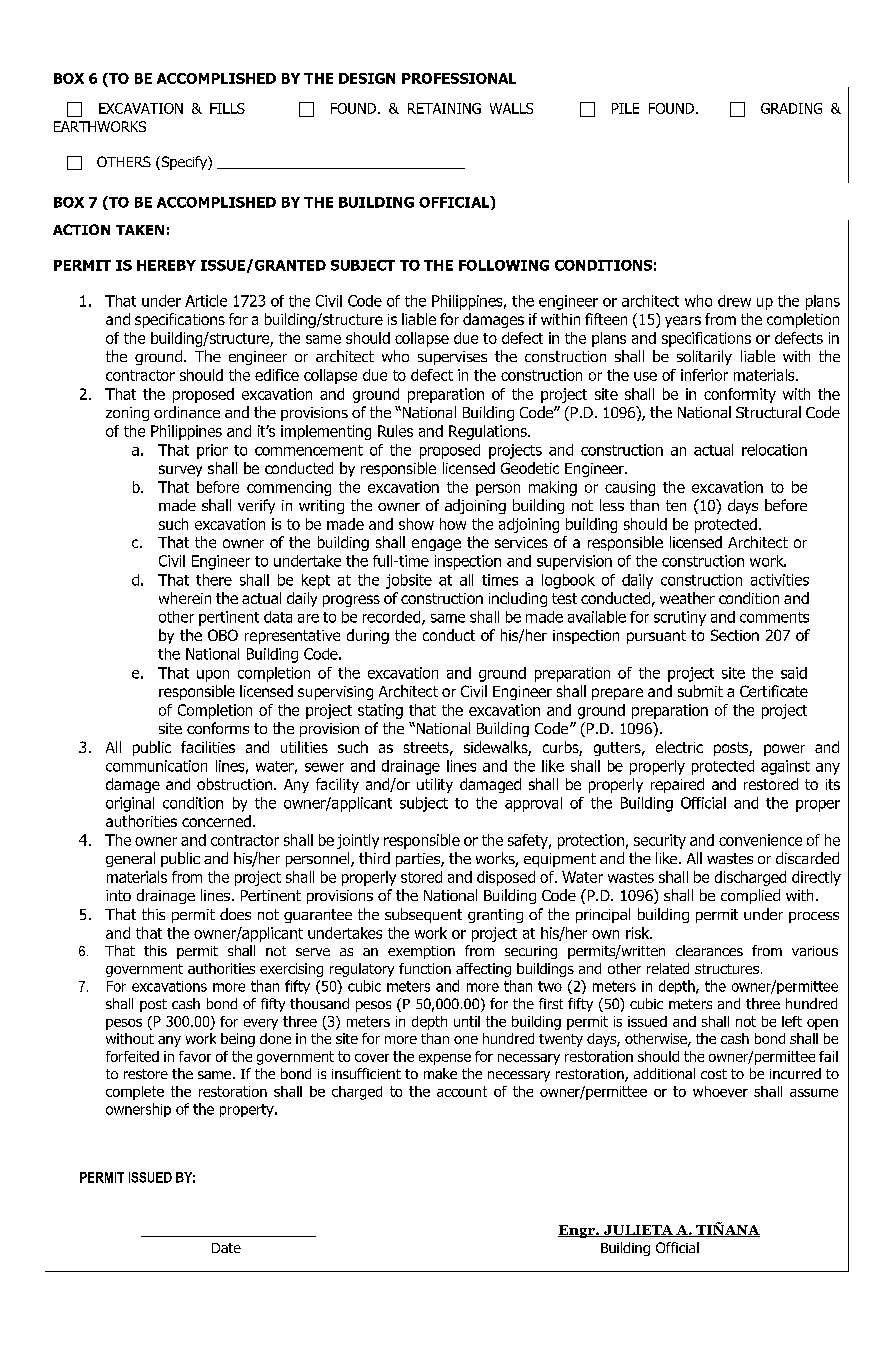 The image size is (893, 1372). Describe the element at coordinates (226, 1248) in the screenshot. I see `Date` at that location.
